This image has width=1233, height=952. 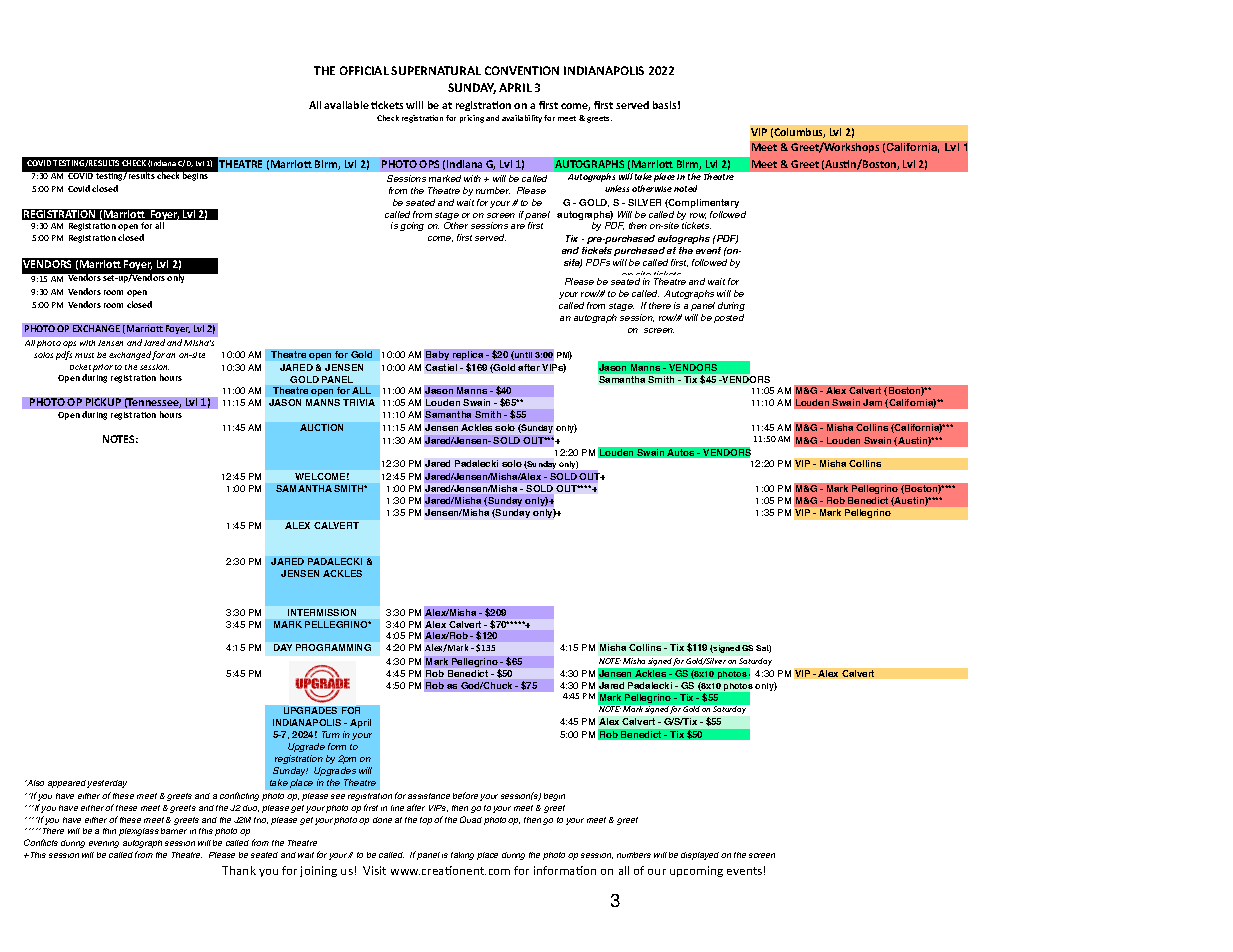 I want to click on pricing, so click(x=472, y=119).
